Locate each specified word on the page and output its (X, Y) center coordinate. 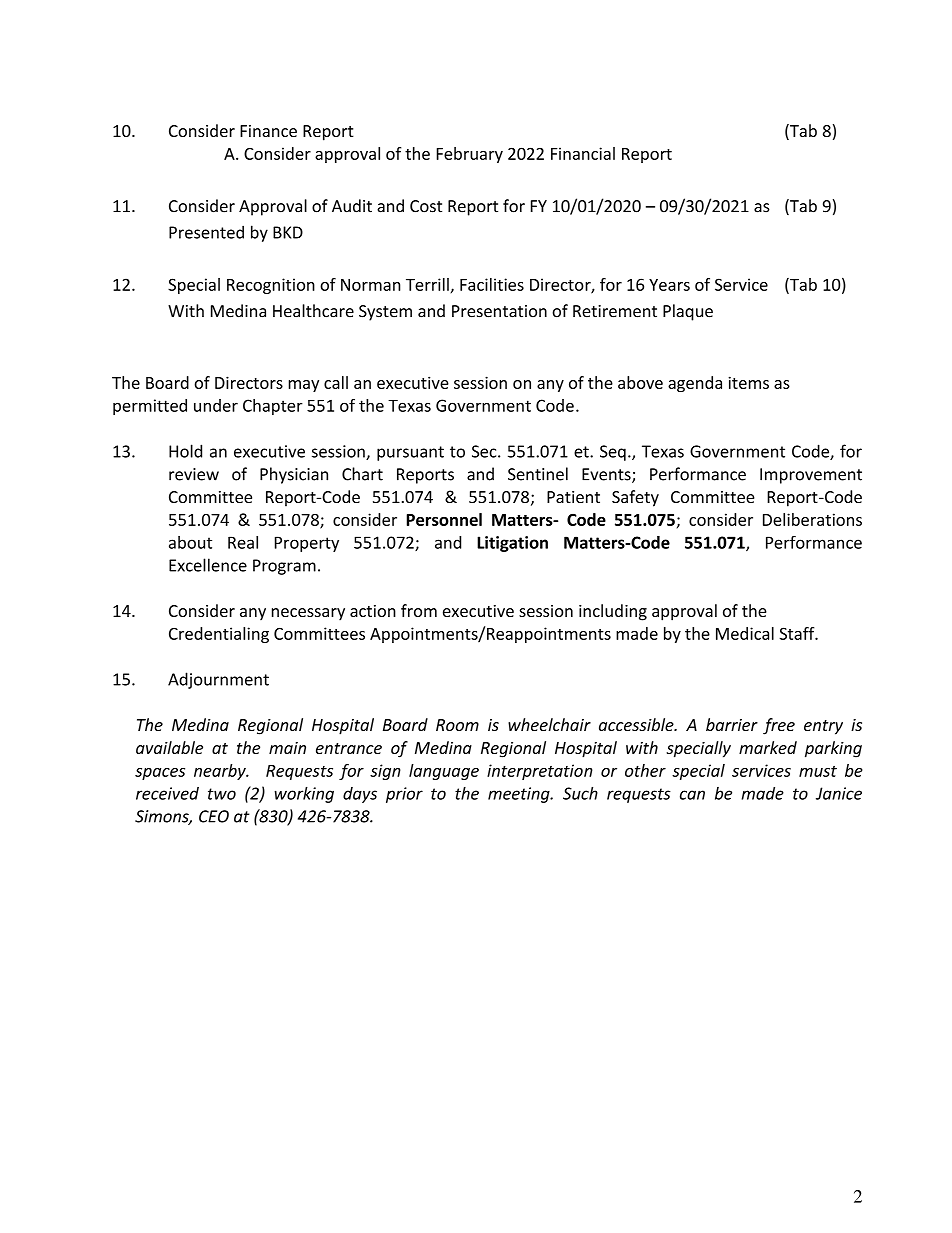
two (222, 794)
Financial (583, 153)
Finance (268, 131)
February (469, 155)
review (194, 474)
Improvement (811, 476)
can (692, 795)
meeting (520, 795)
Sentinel (538, 474)
